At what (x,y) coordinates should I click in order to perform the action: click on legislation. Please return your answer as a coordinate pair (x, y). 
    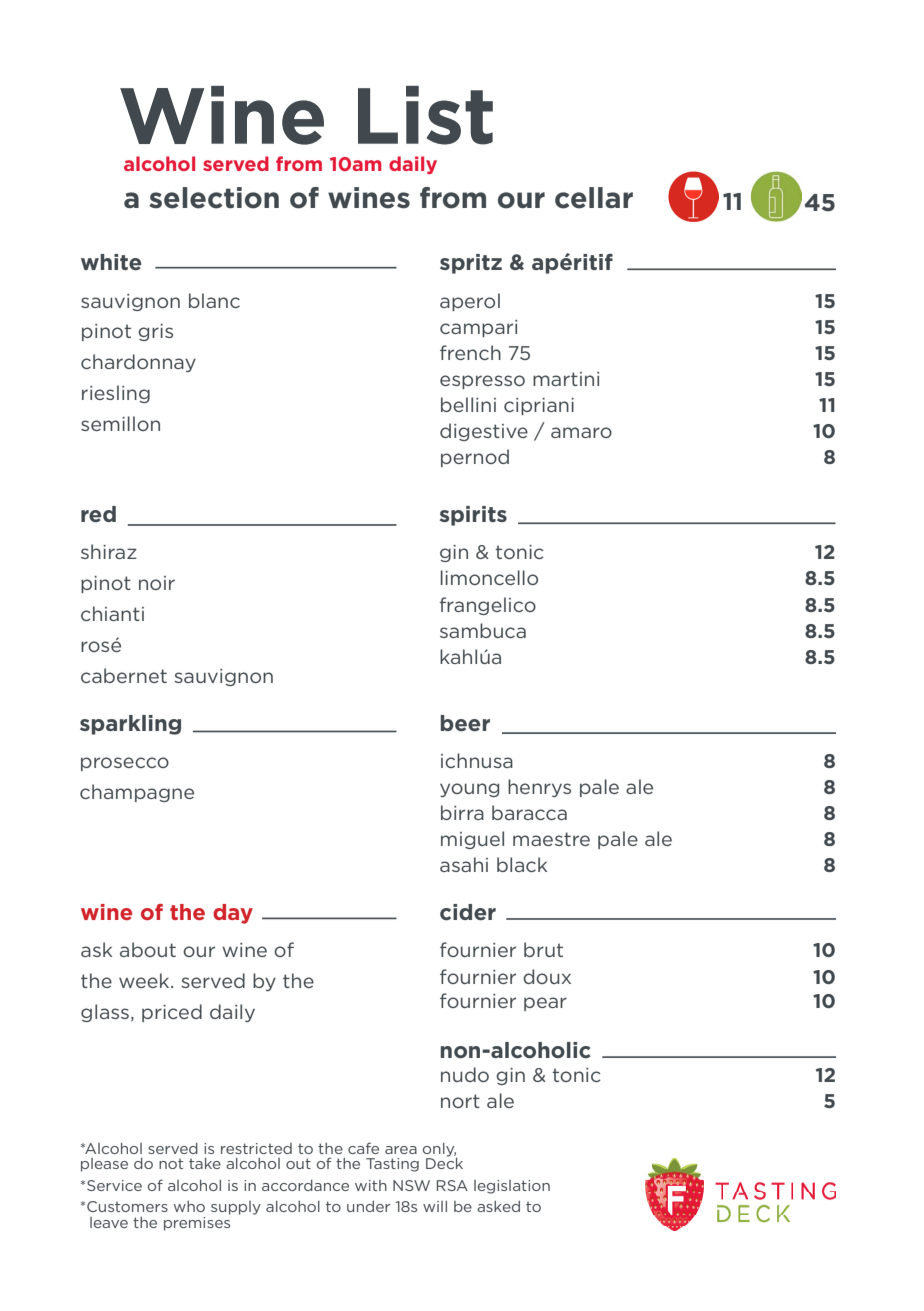
    Looking at the image, I should click on (512, 1187).
